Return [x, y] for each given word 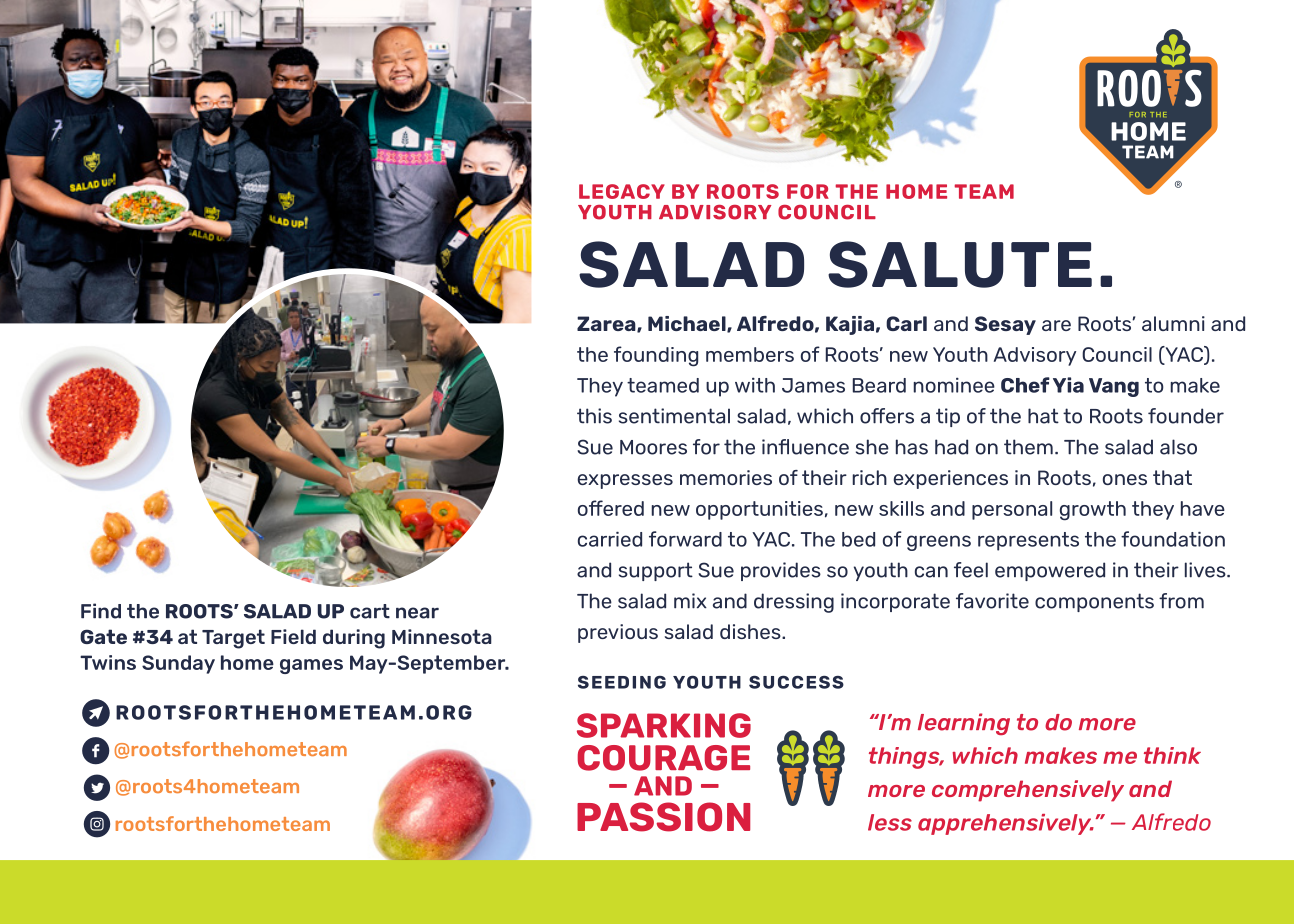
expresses [625, 481]
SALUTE [960, 264]
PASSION [663, 817]
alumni [1173, 323]
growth [1093, 511]
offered [611, 508]
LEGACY [622, 191]
